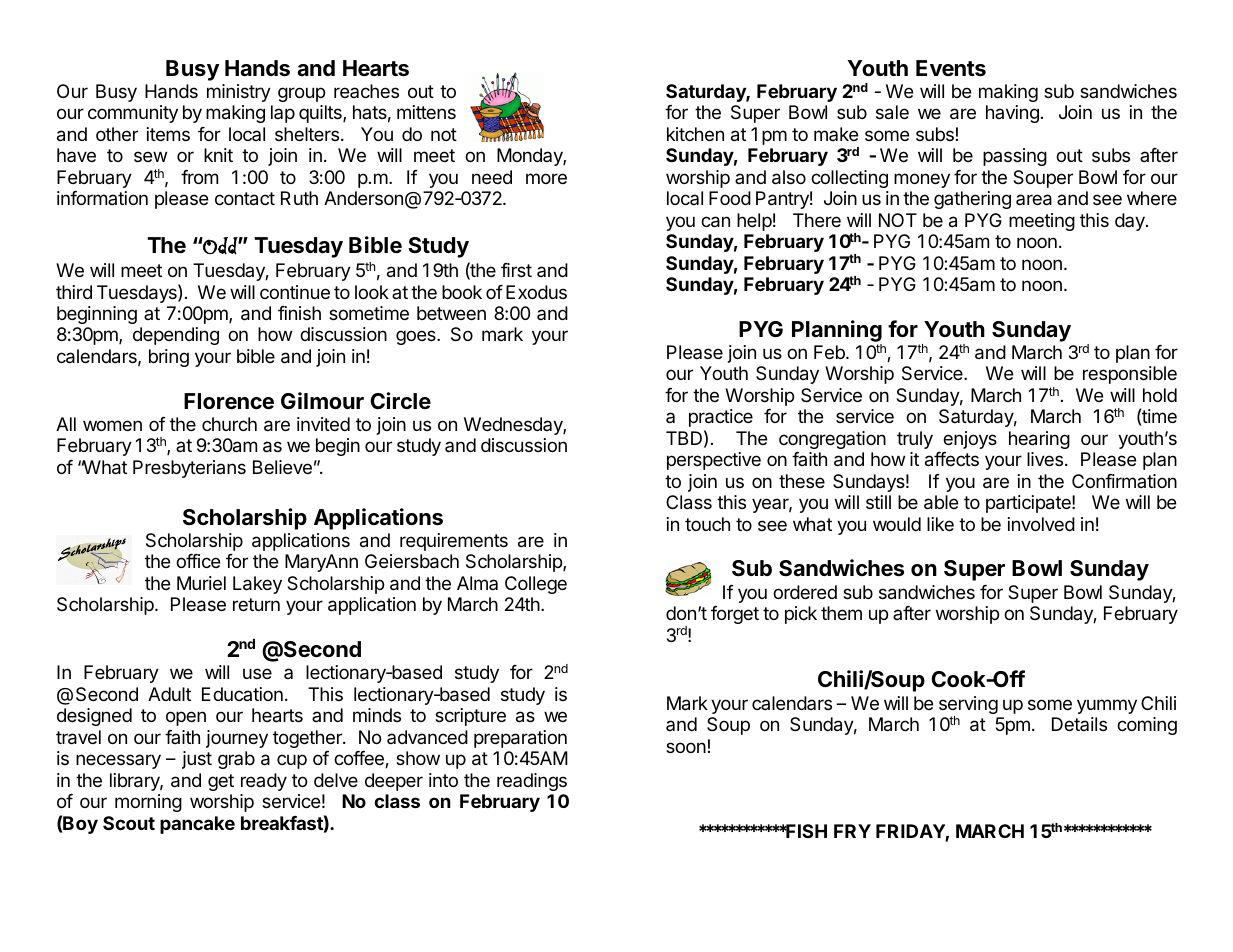 This screenshot has width=1233, height=952. Describe the element at coordinates (852, 831) in the screenshot. I see `FRY` at that location.
